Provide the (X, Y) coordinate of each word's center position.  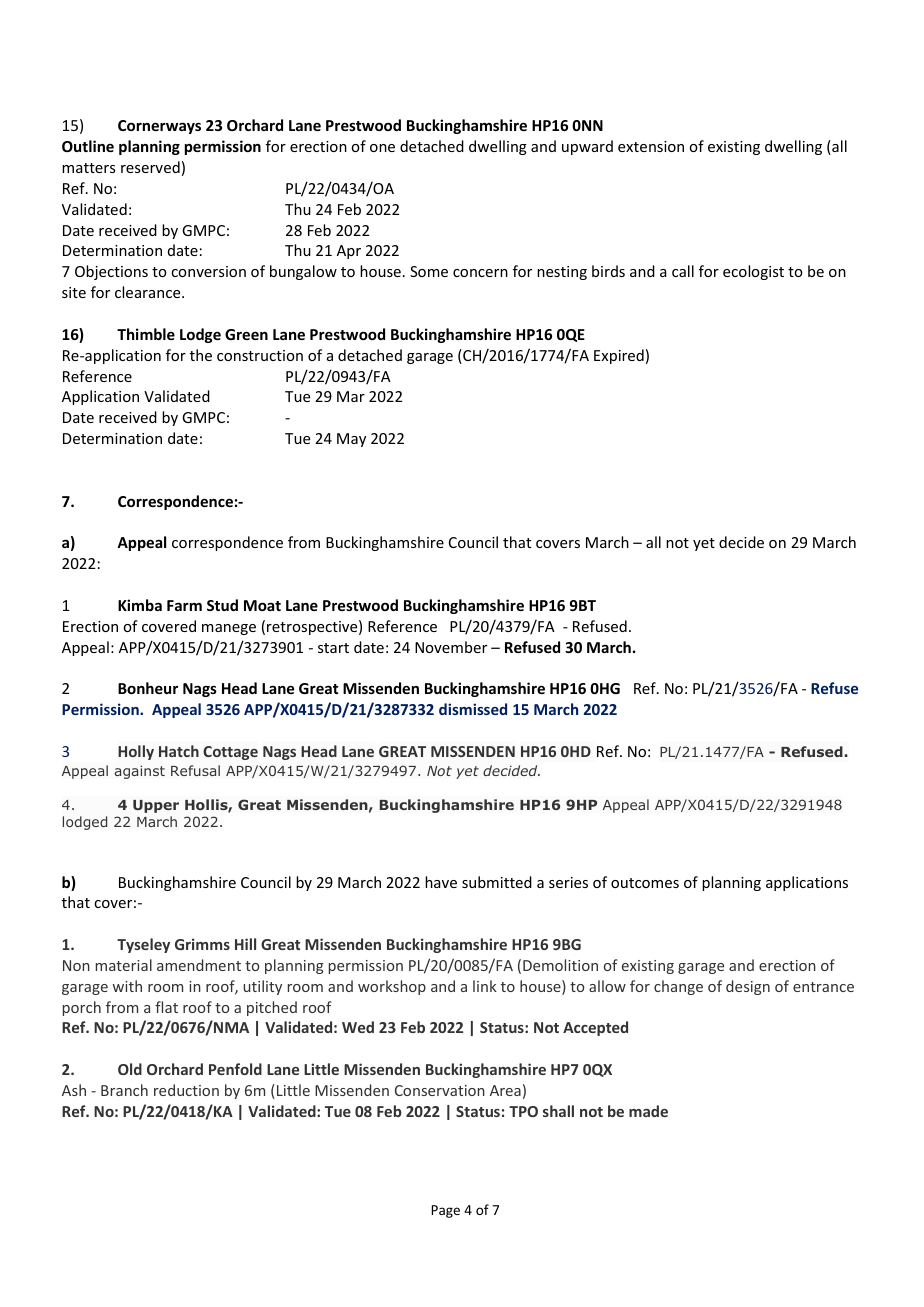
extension (651, 146)
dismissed (473, 709)
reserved (150, 167)
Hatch (179, 751)
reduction (186, 1090)
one (382, 148)
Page (445, 1211)
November (451, 647)
